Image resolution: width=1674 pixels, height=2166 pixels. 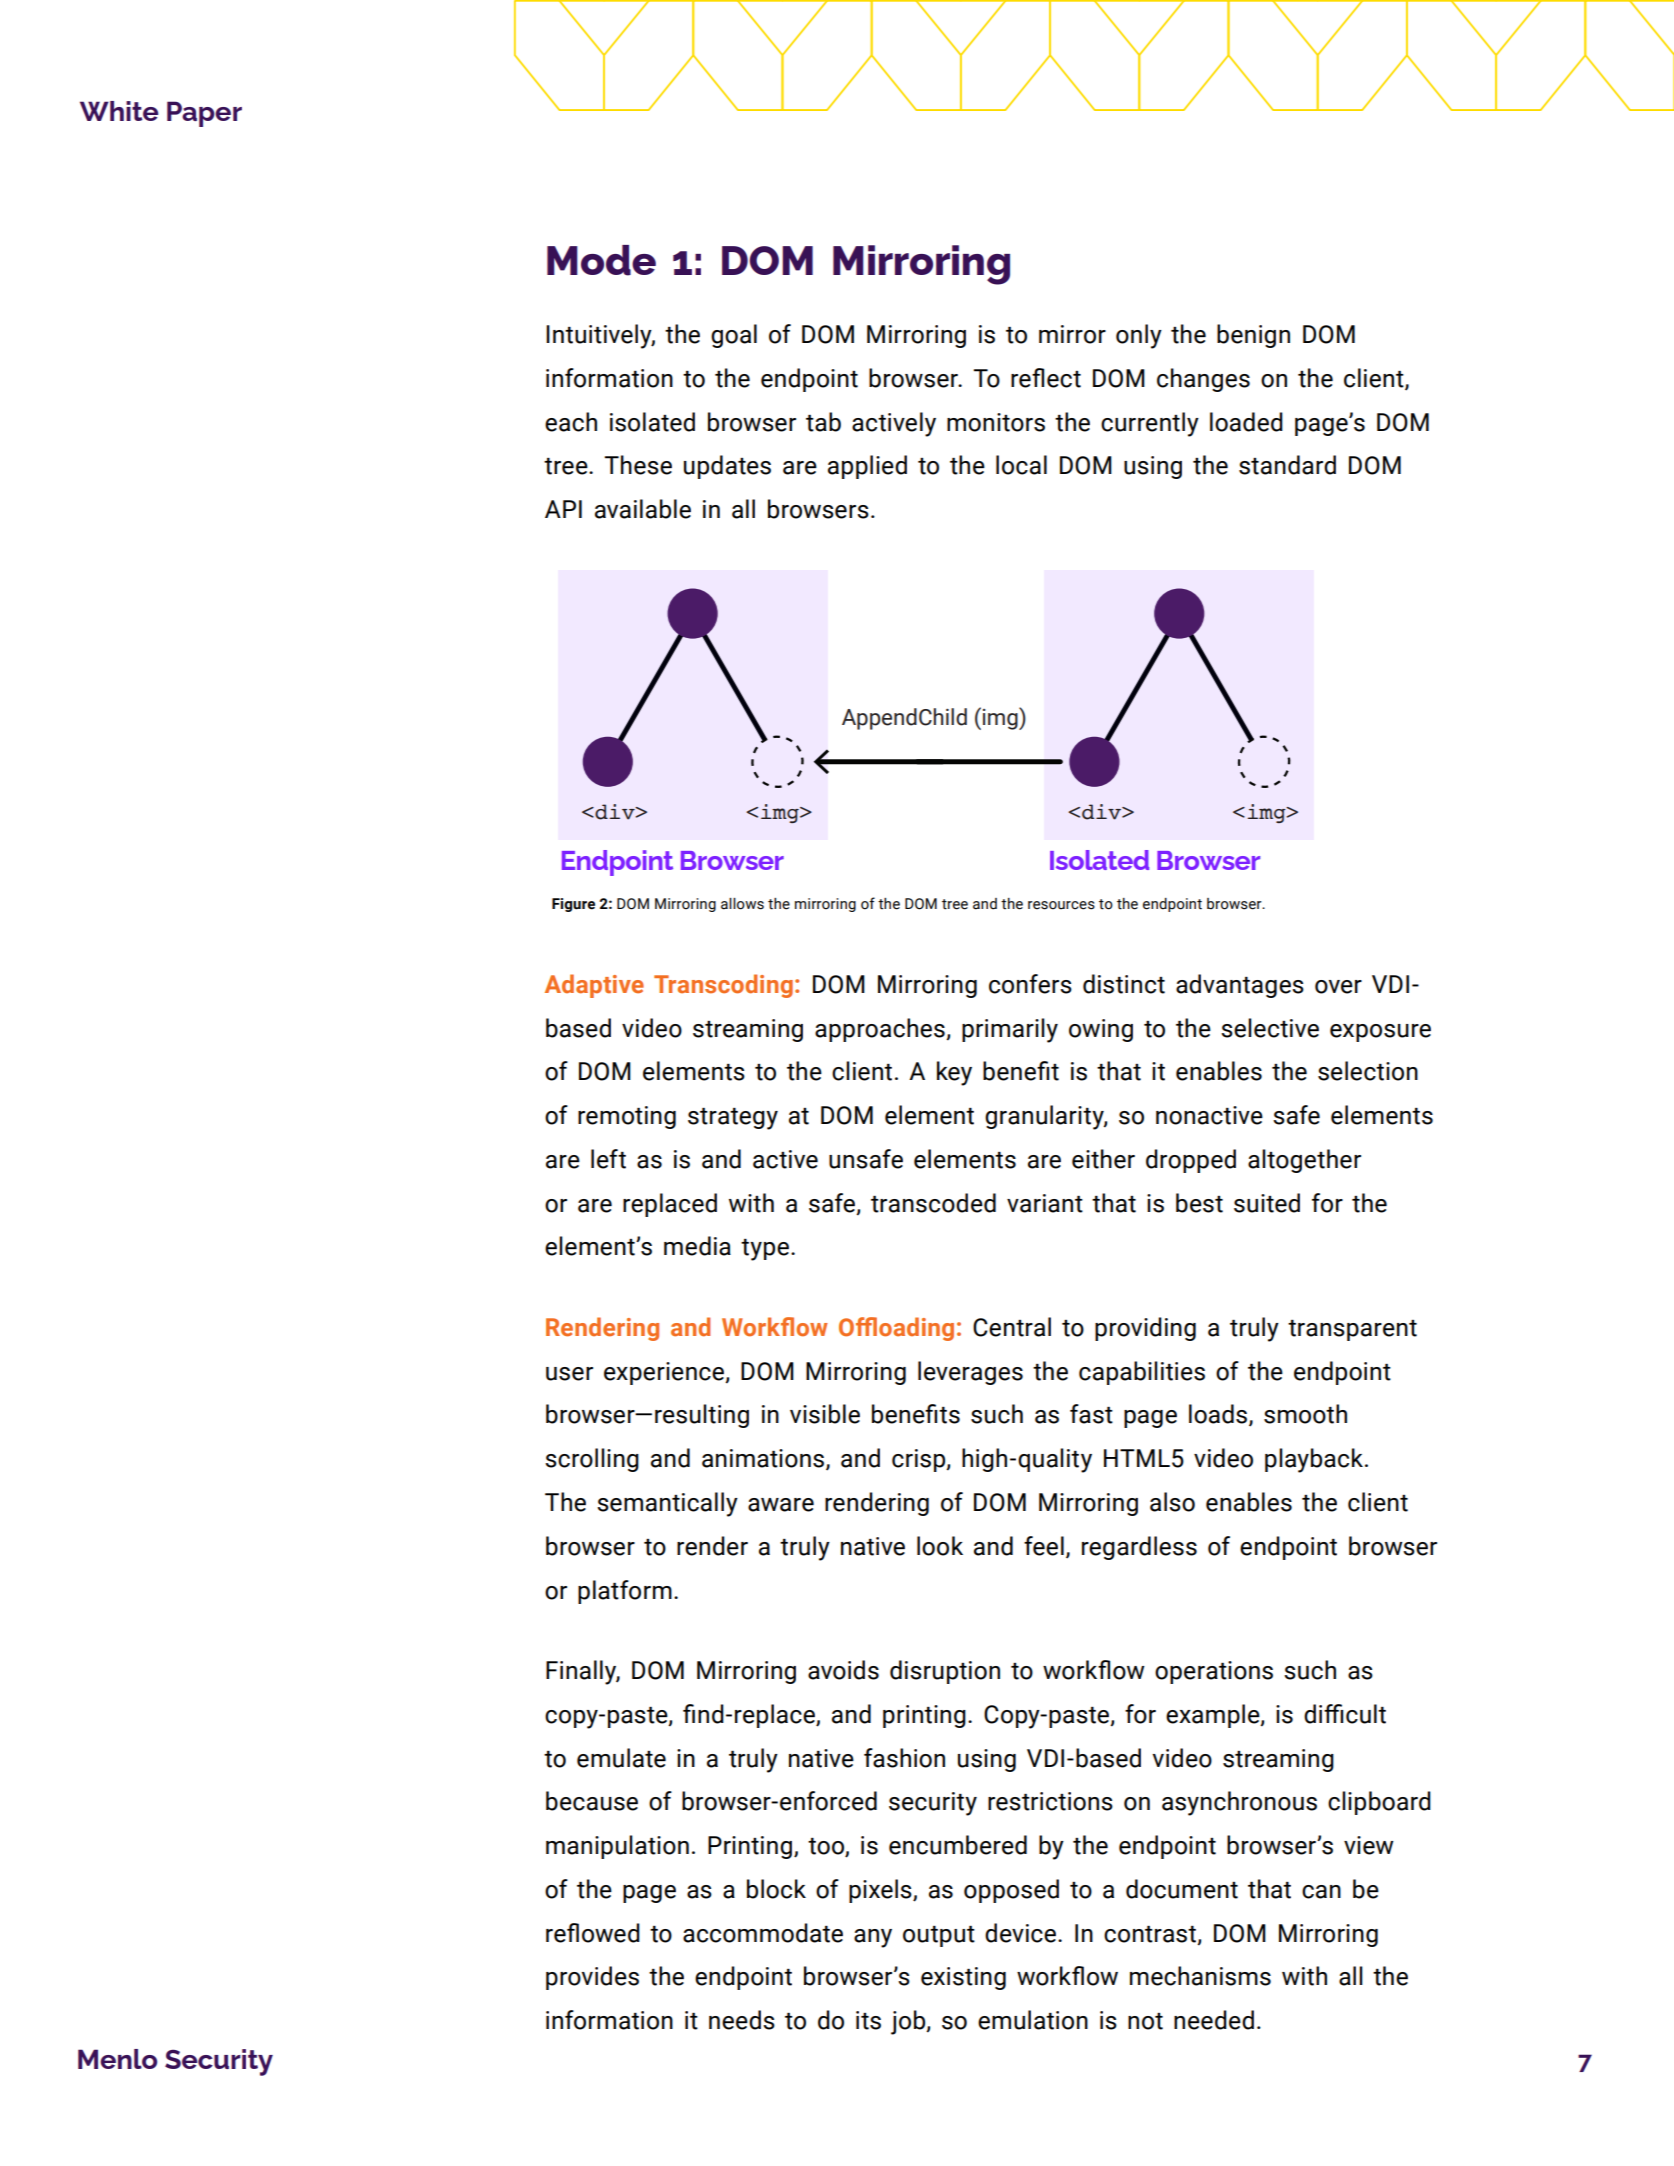 What do you see at coordinates (625, 1592) in the screenshot?
I see `platform` at bounding box center [625, 1592].
